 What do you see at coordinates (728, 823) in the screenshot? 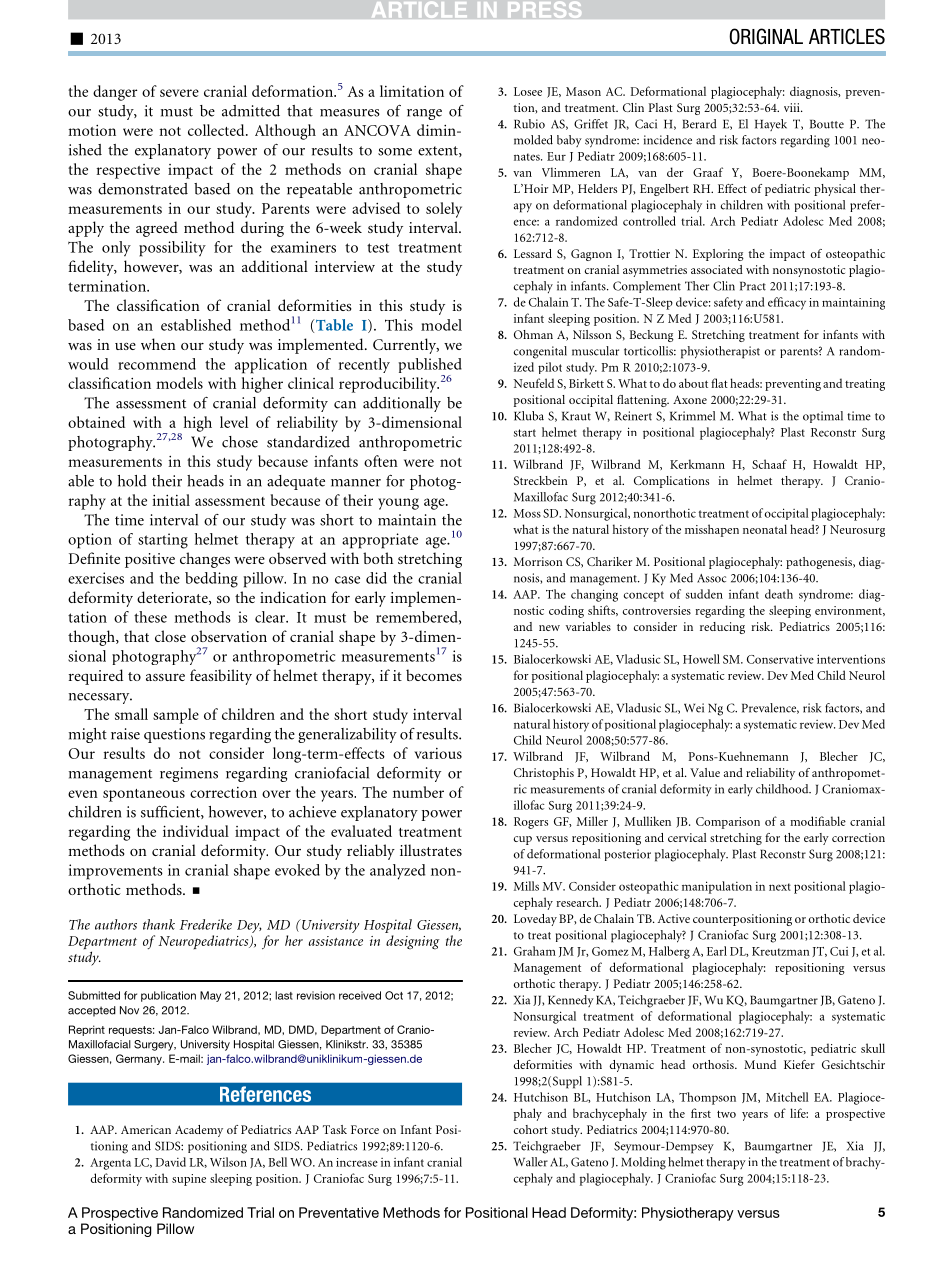
I see `Comparison` at bounding box center [728, 823].
